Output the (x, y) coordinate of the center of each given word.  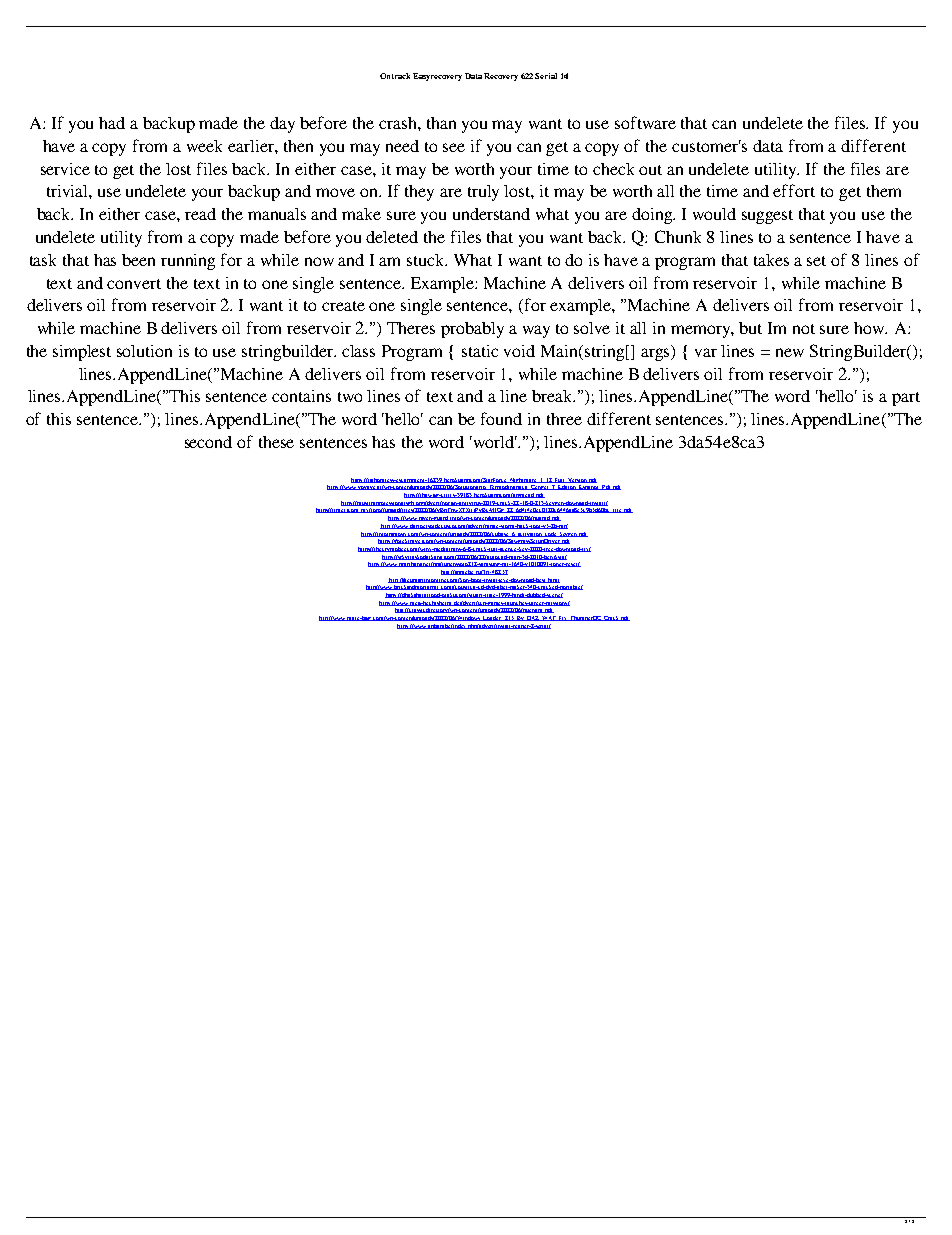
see (454, 147)
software (645, 122)
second (208, 442)
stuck (427, 260)
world (494, 442)
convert (134, 284)
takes (771, 260)
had (112, 123)
